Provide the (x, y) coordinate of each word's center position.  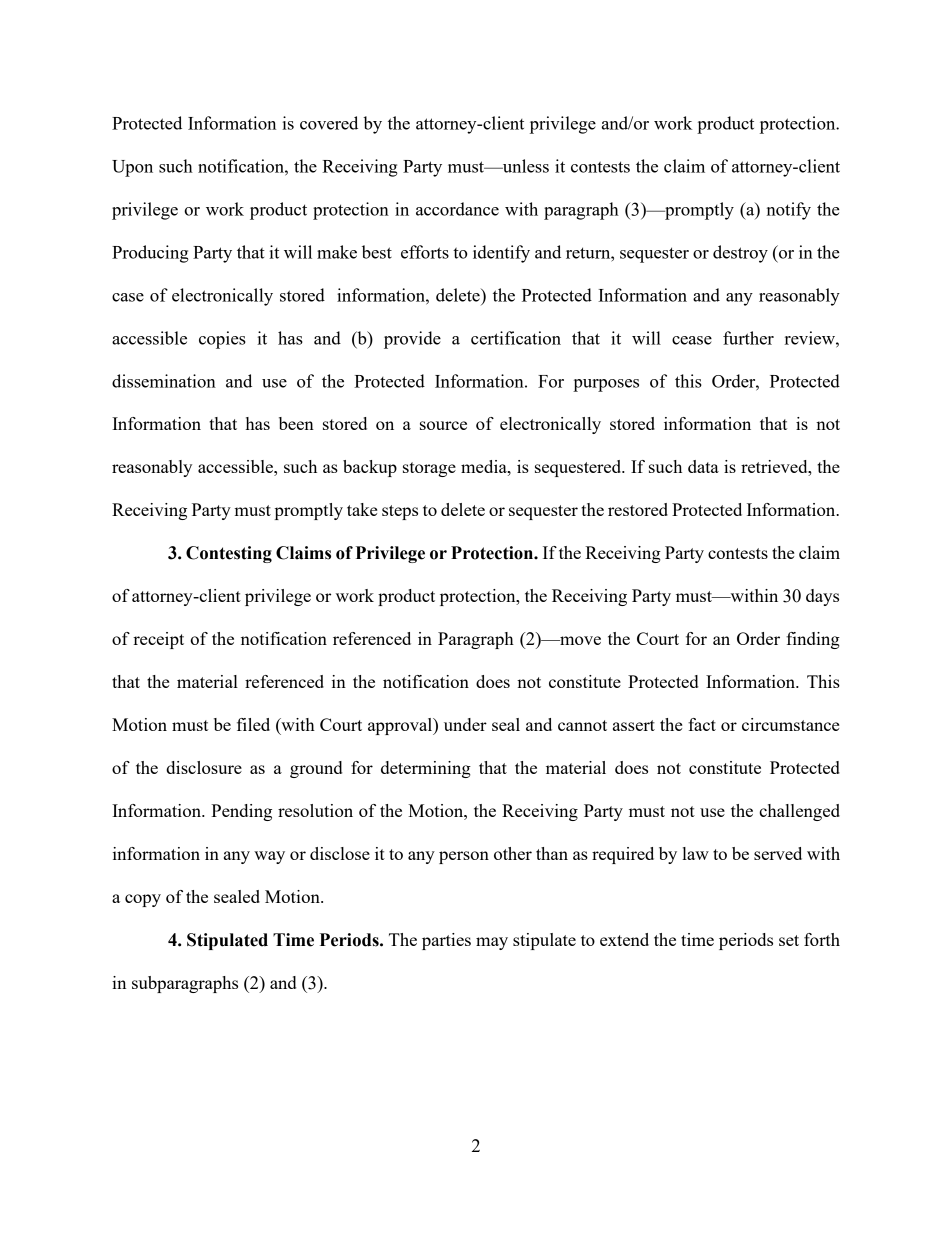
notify (789, 211)
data (703, 466)
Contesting (229, 554)
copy (143, 900)
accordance (457, 209)
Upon (132, 168)
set (789, 940)
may (492, 943)
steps (400, 512)
